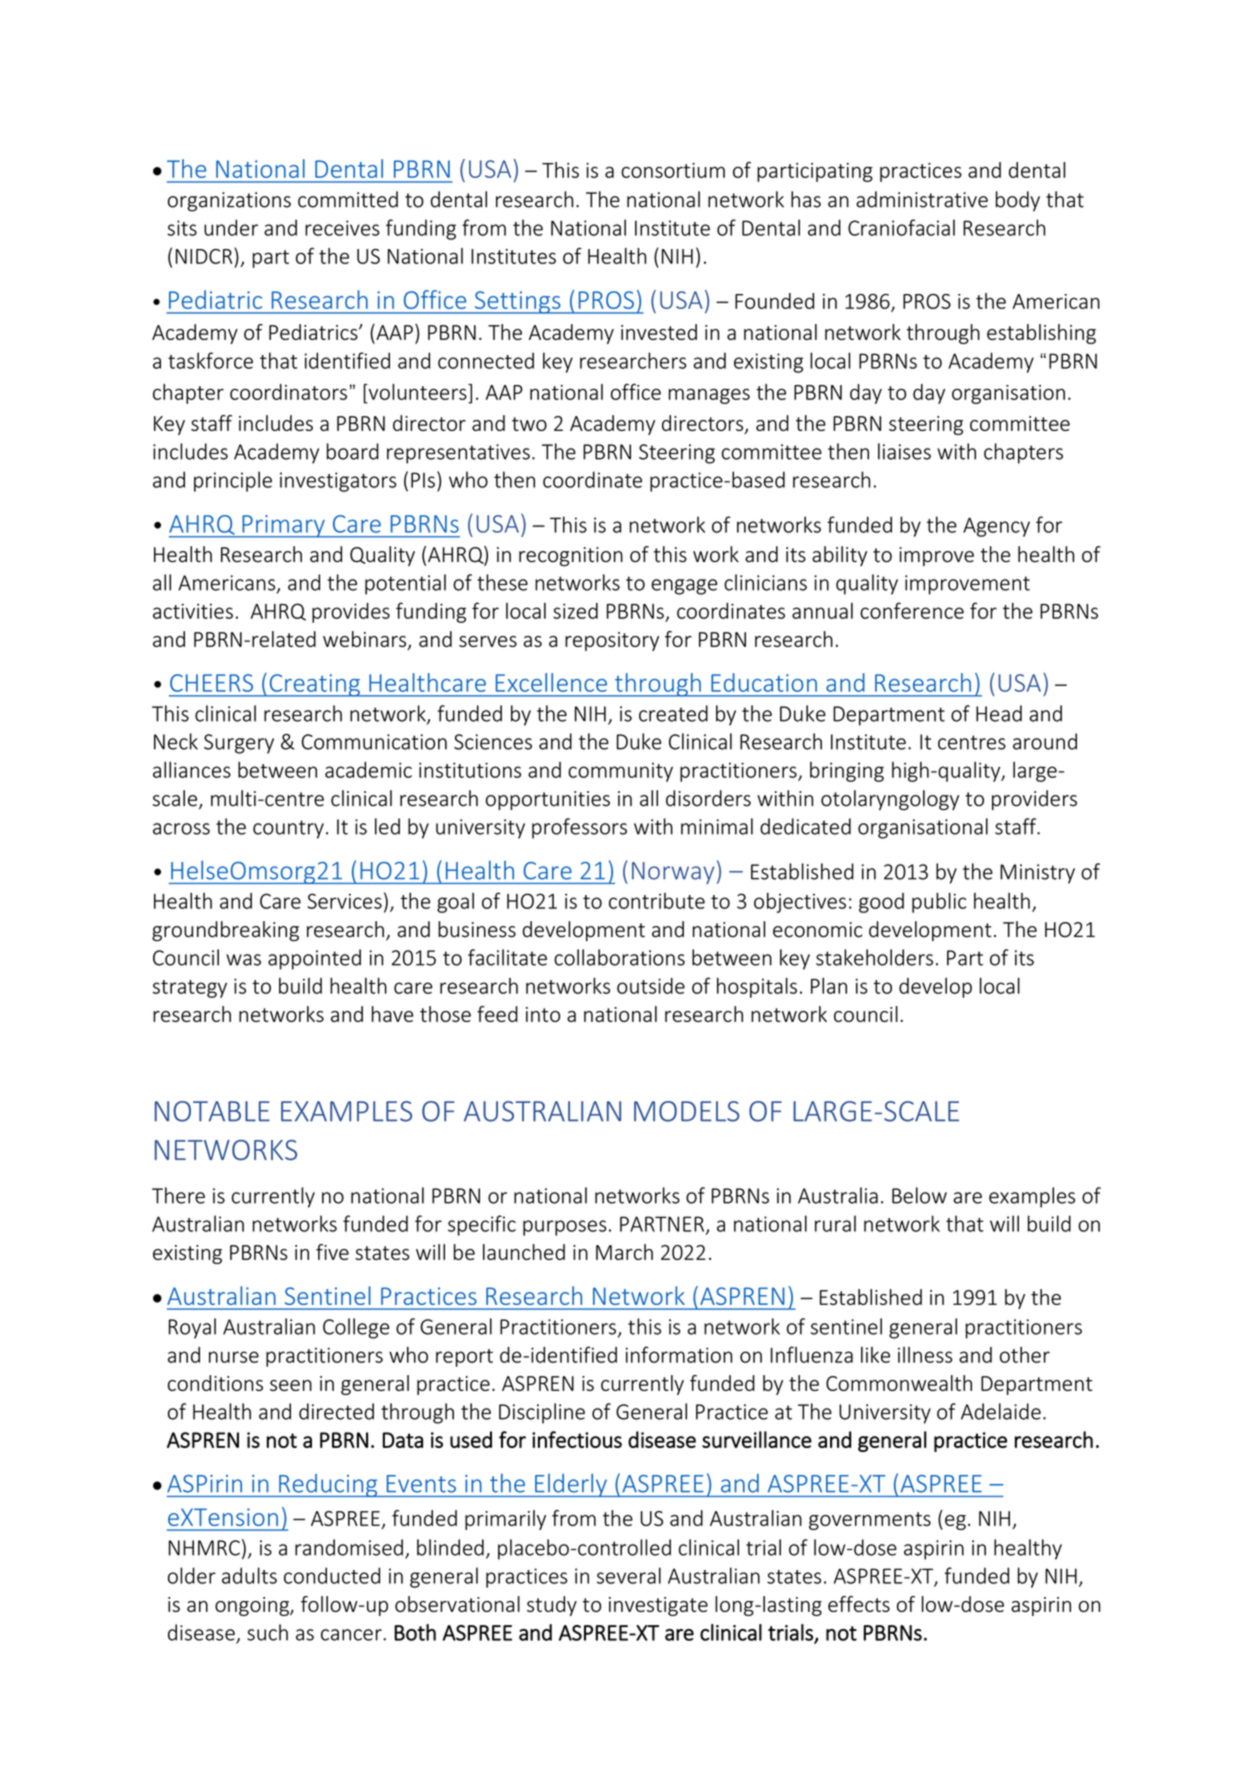 Image resolution: width=1255 pixels, height=1774 pixels. I want to click on public, so click(939, 902).
